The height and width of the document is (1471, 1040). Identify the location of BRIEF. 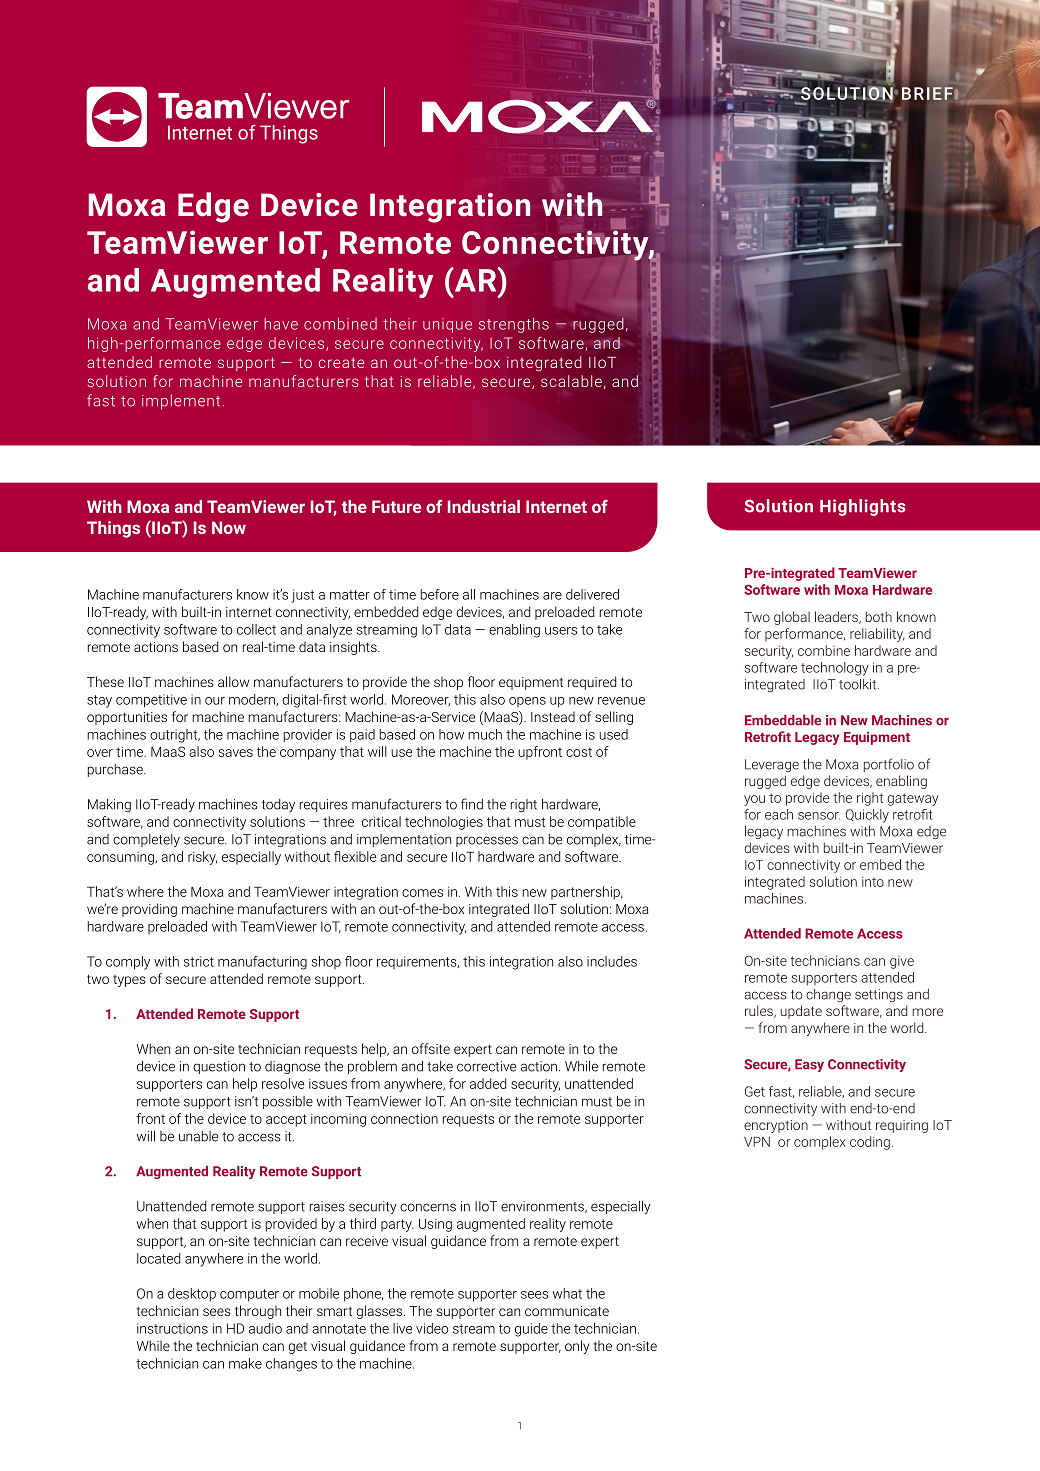
(928, 93).
